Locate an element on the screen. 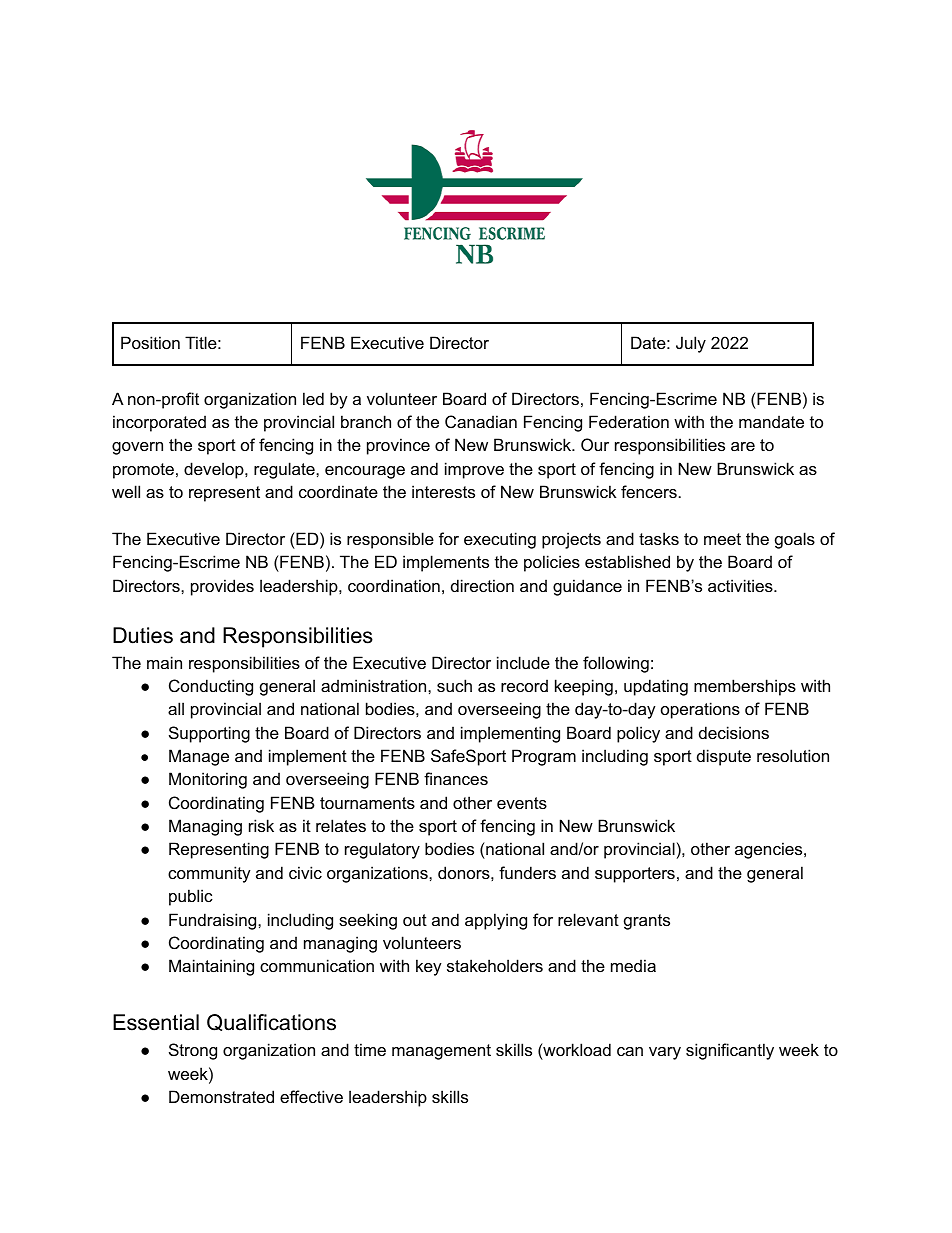 This screenshot has width=952, height=1233. Strong is located at coordinates (193, 1051).
